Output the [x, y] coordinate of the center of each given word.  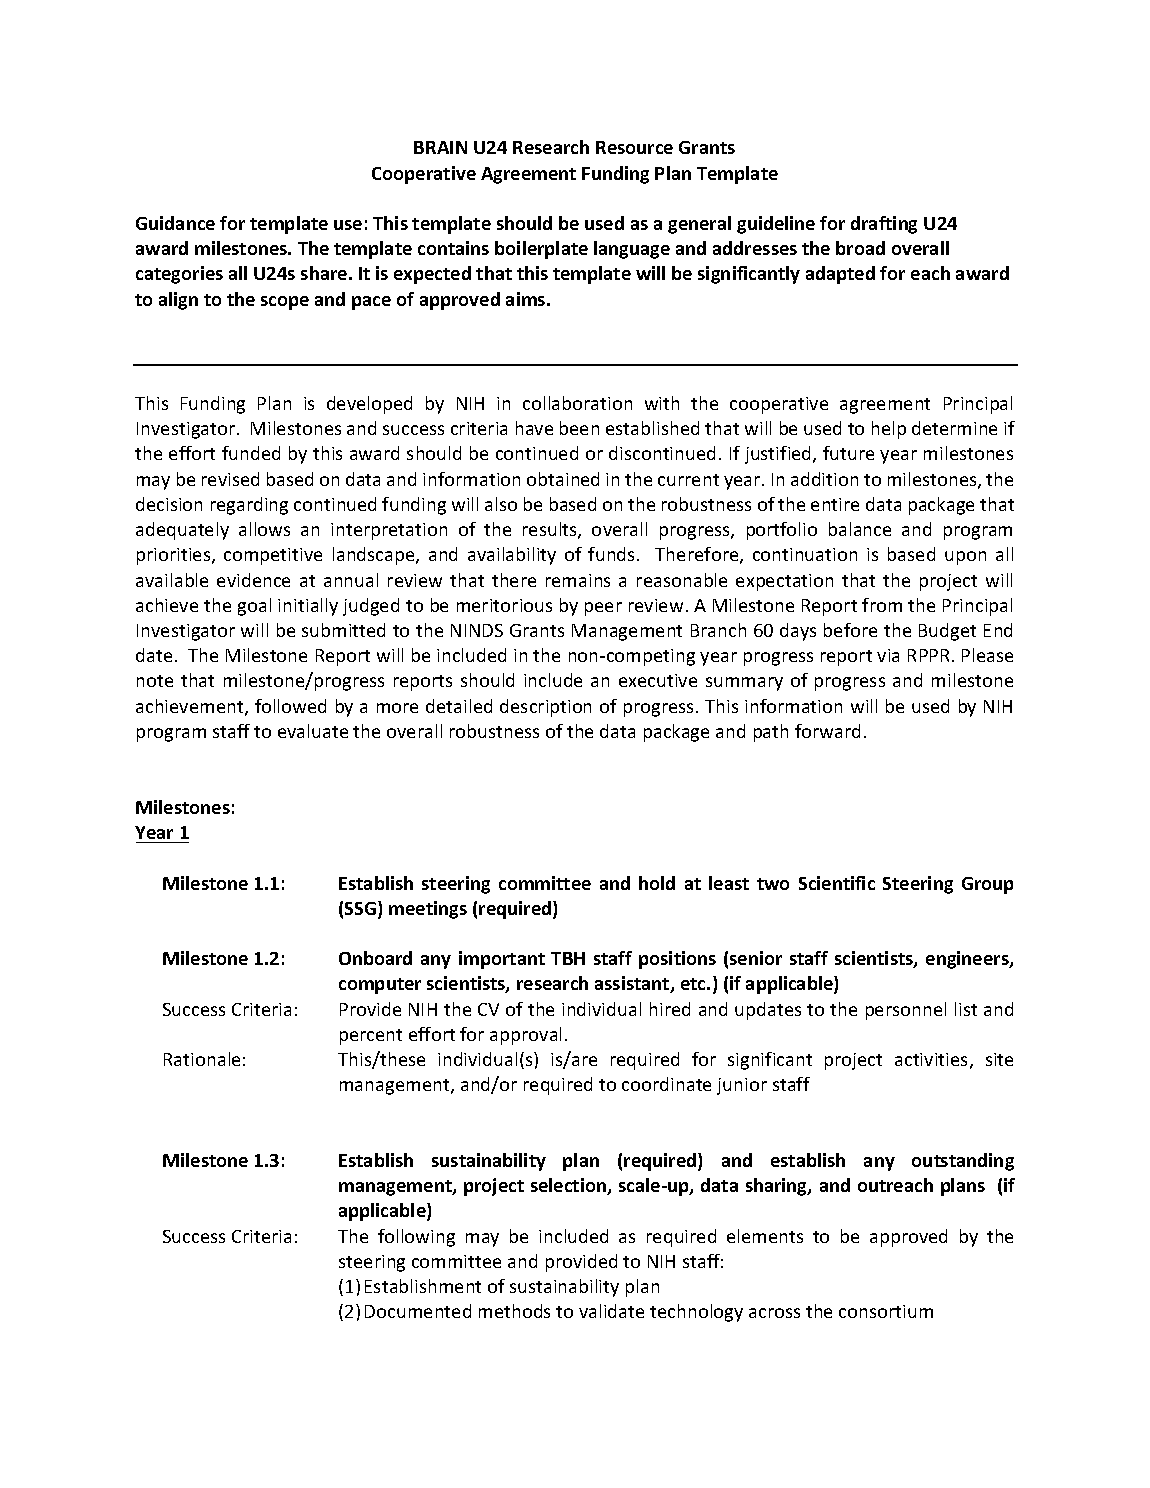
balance [860, 529]
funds [611, 554]
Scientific [837, 883]
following [416, 1238]
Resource [634, 147]
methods [514, 1311]
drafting [884, 225]
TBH [568, 958]
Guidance [175, 223]
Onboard [375, 958]
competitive [273, 556]
